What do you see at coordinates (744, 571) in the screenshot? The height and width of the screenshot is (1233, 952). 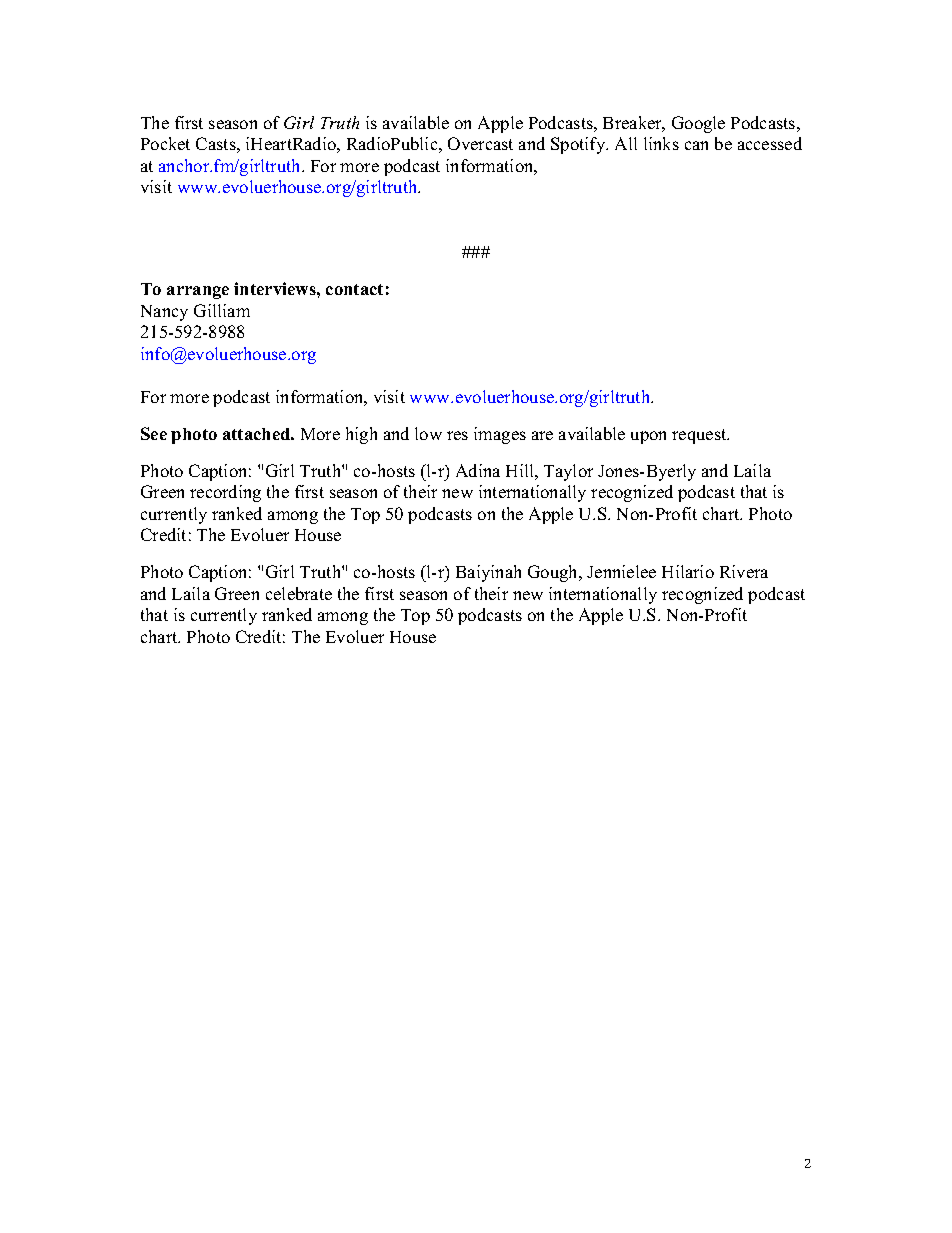 I see `Rivera` at bounding box center [744, 571].
